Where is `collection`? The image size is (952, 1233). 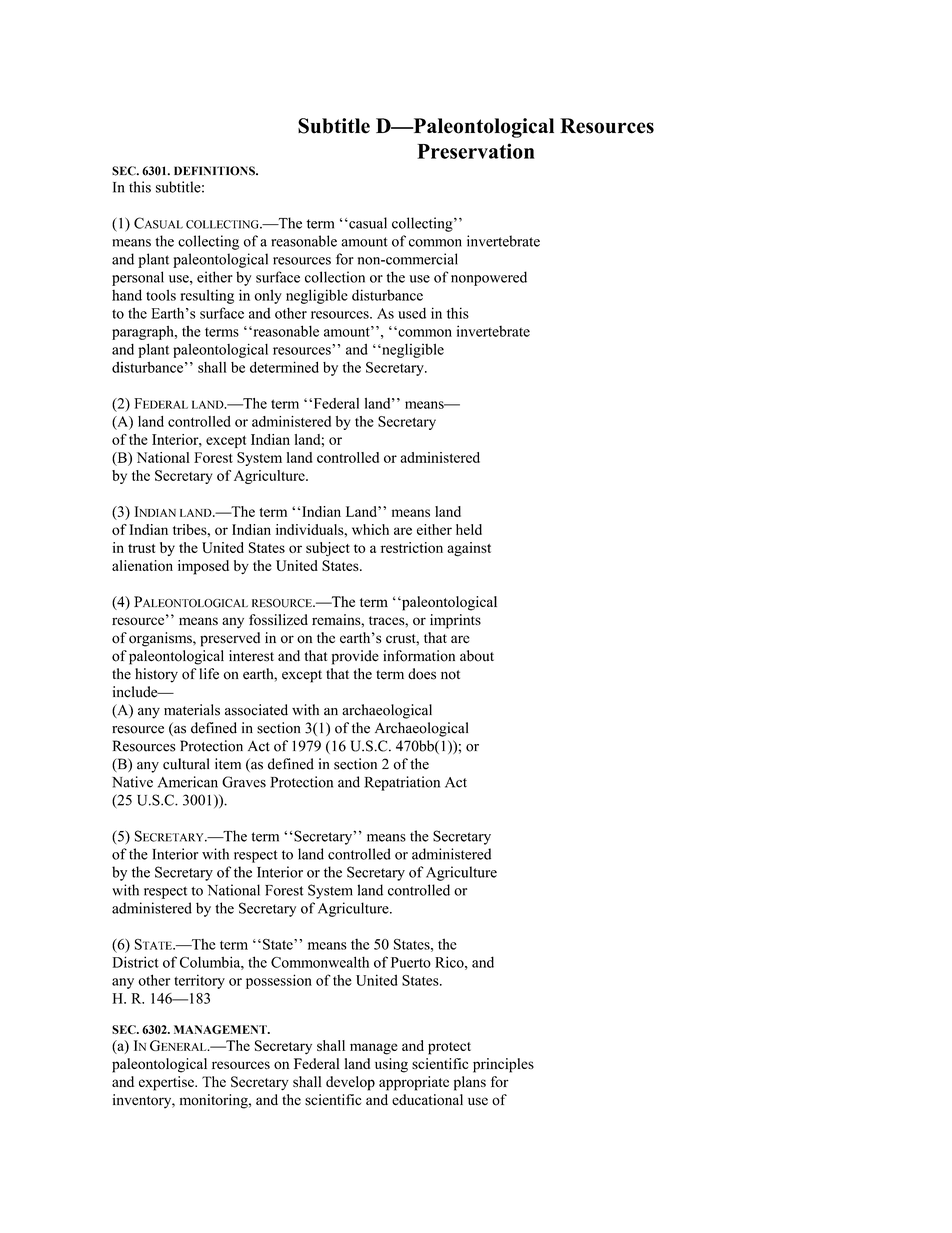
collection is located at coordinates (335, 277).
